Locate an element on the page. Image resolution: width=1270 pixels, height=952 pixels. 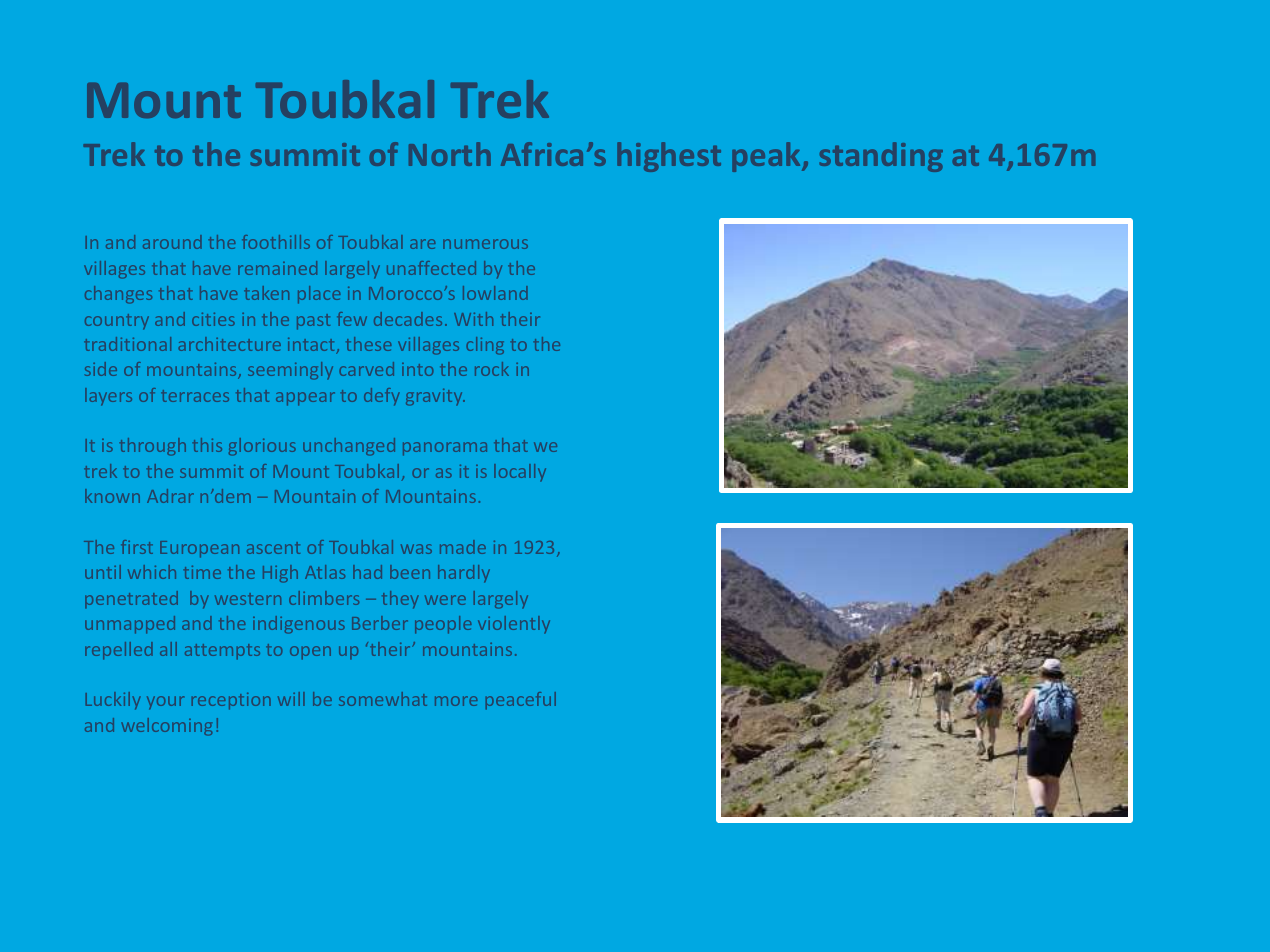
your is located at coordinates (165, 703).
